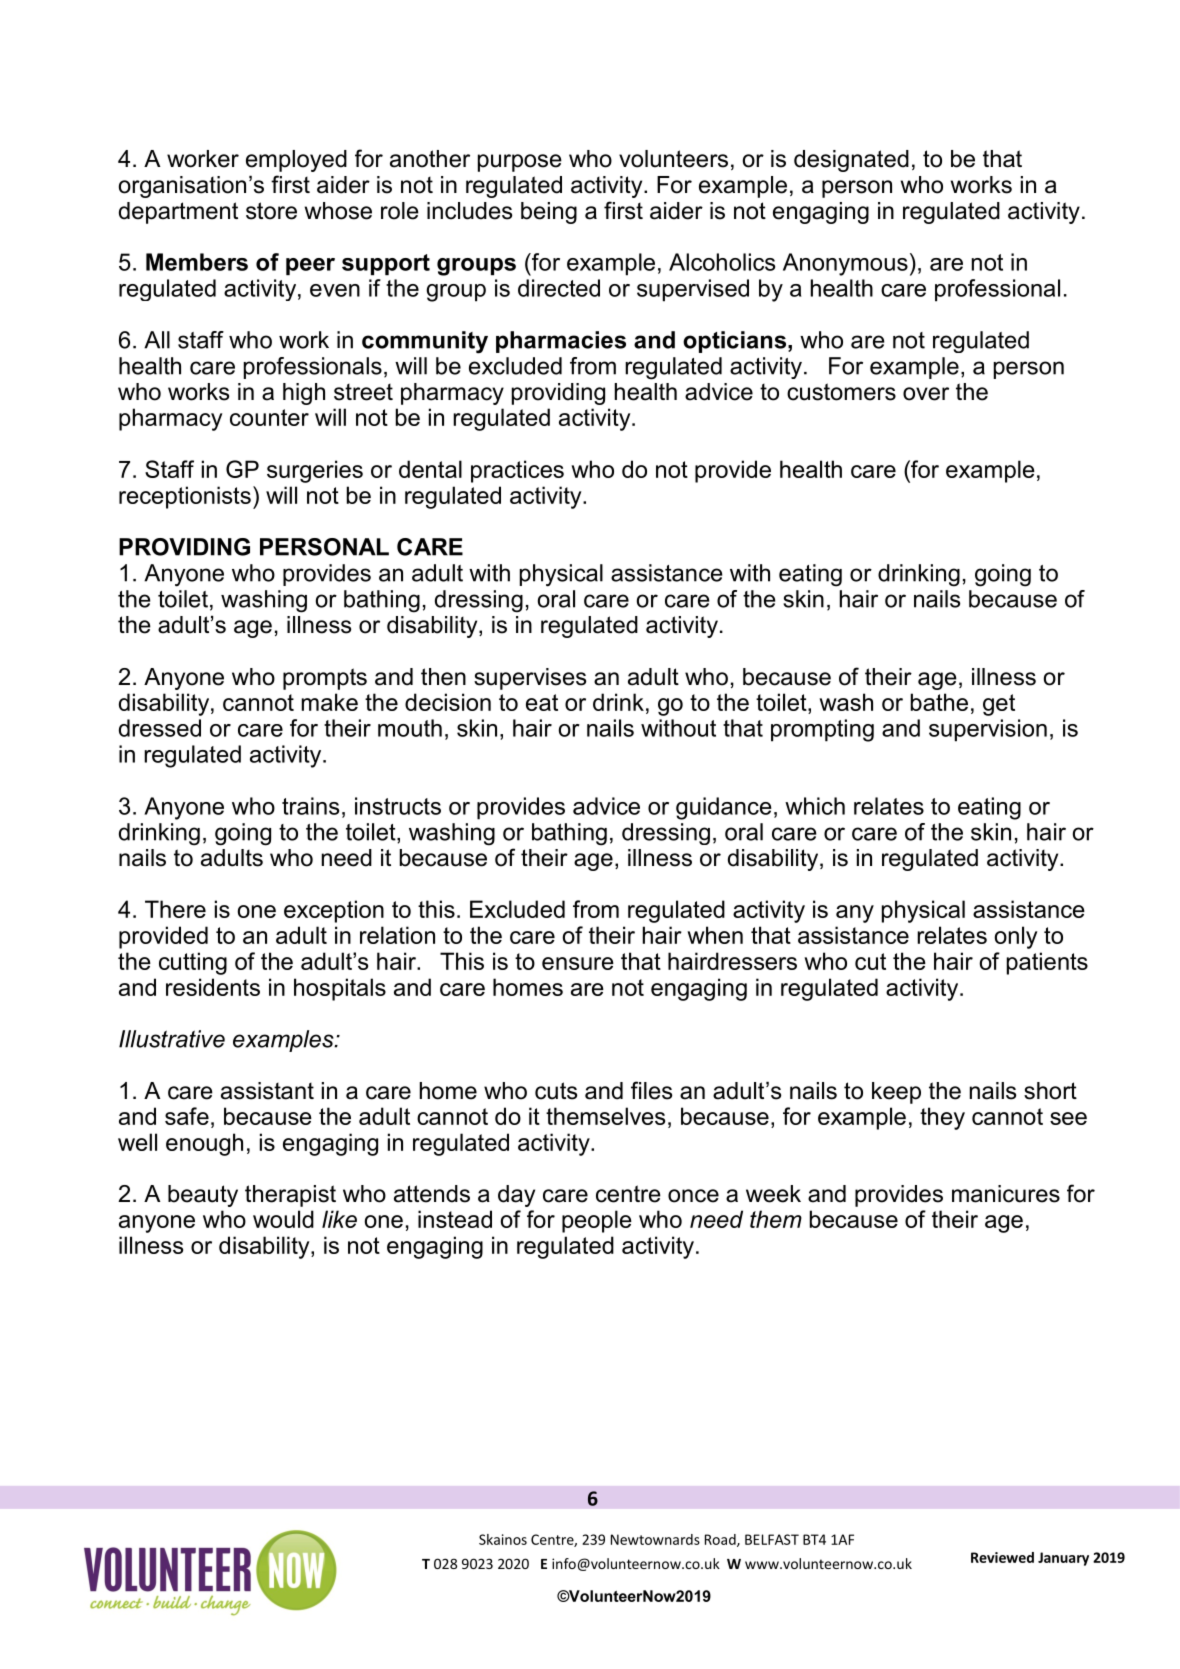 The width and height of the screenshot is (1180, 1669). What do you see at coordinates (721, 1540) in the screenshot?
I see `Road` at bounding box center [721, 1540].
